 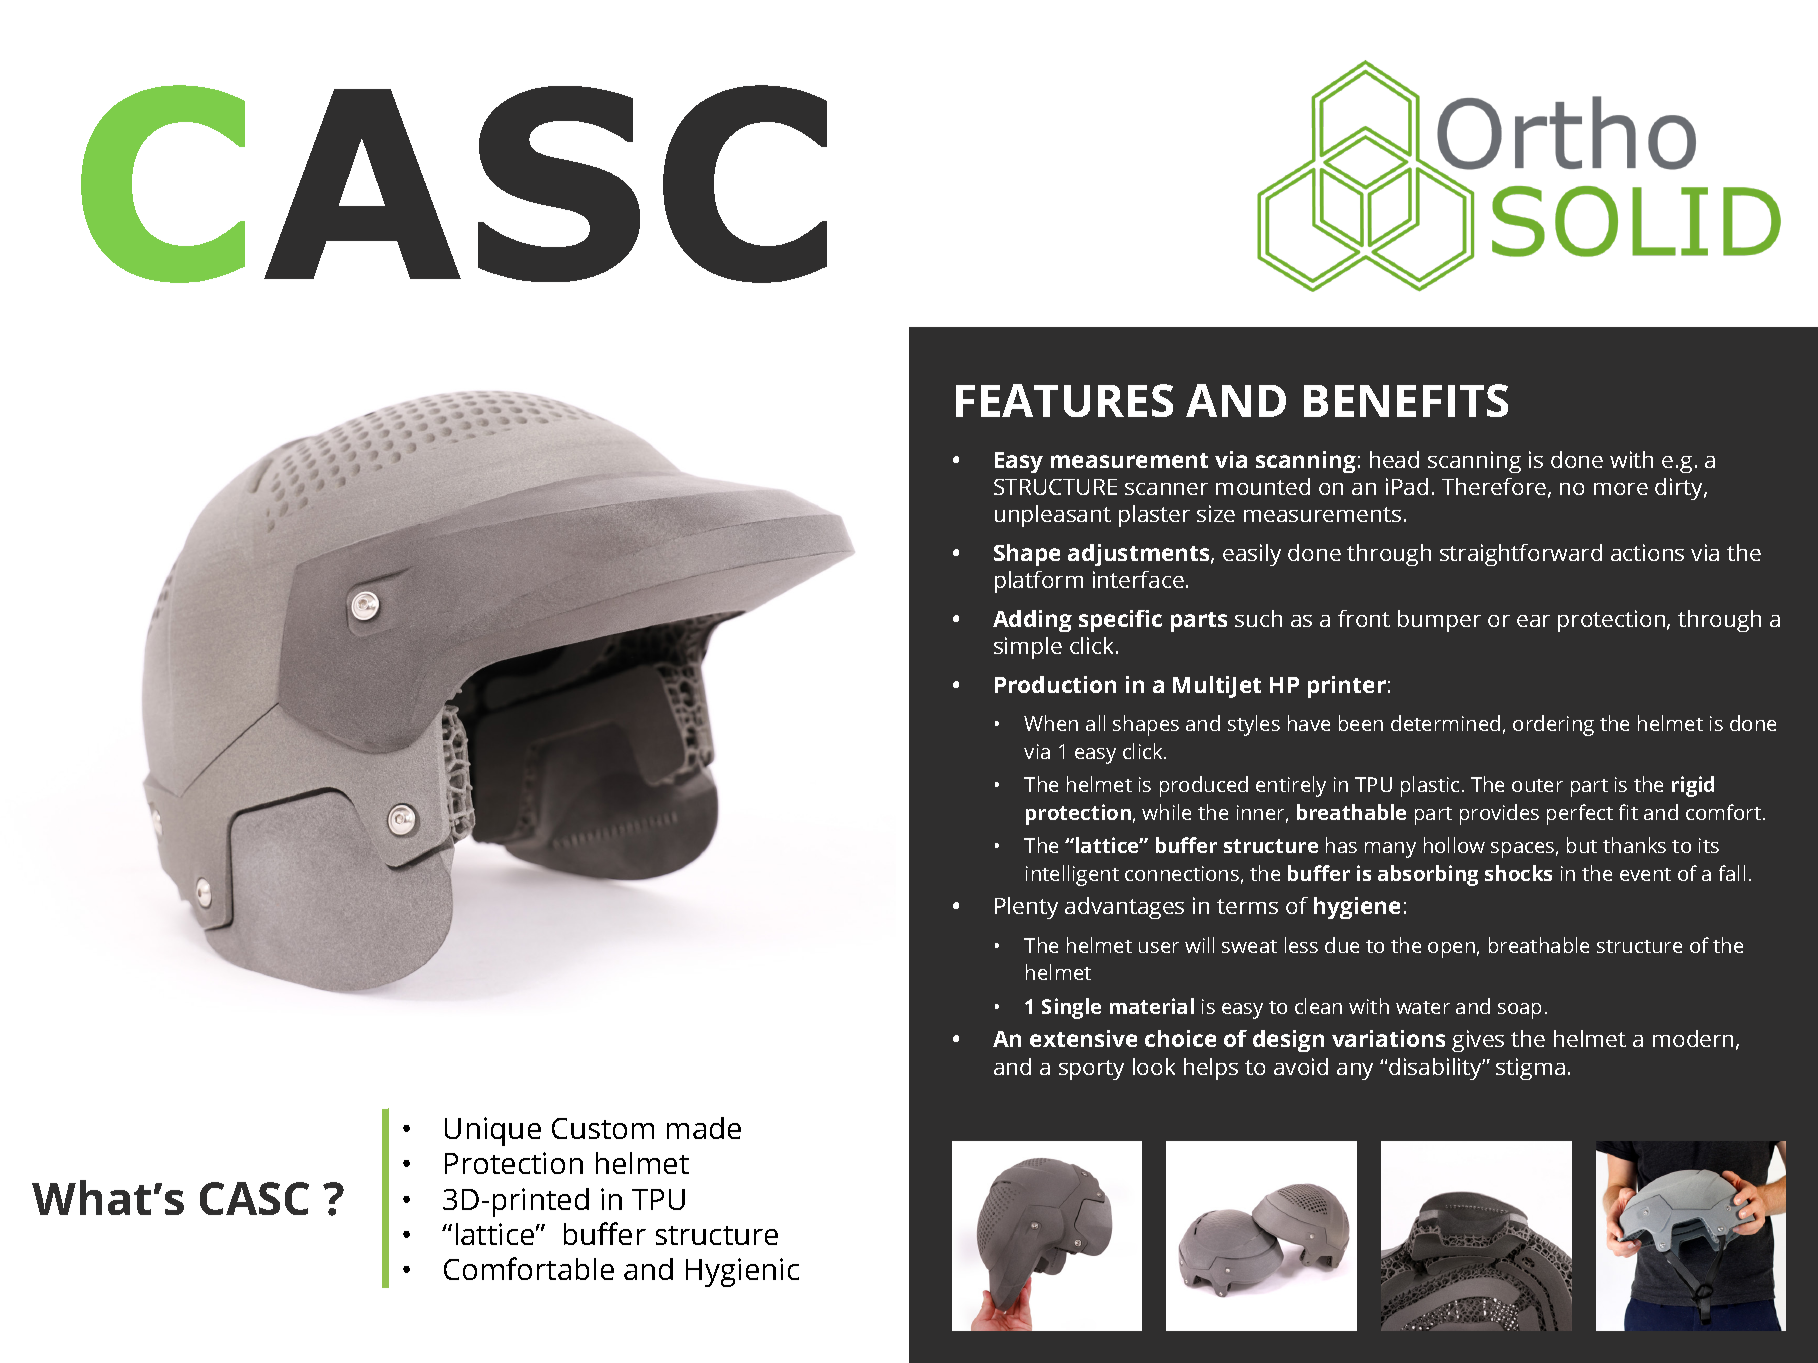 What do you see at coordinates (742, 1272) in the screenshot?
I see `Hygienic` at bounding box center [742, 1272].
